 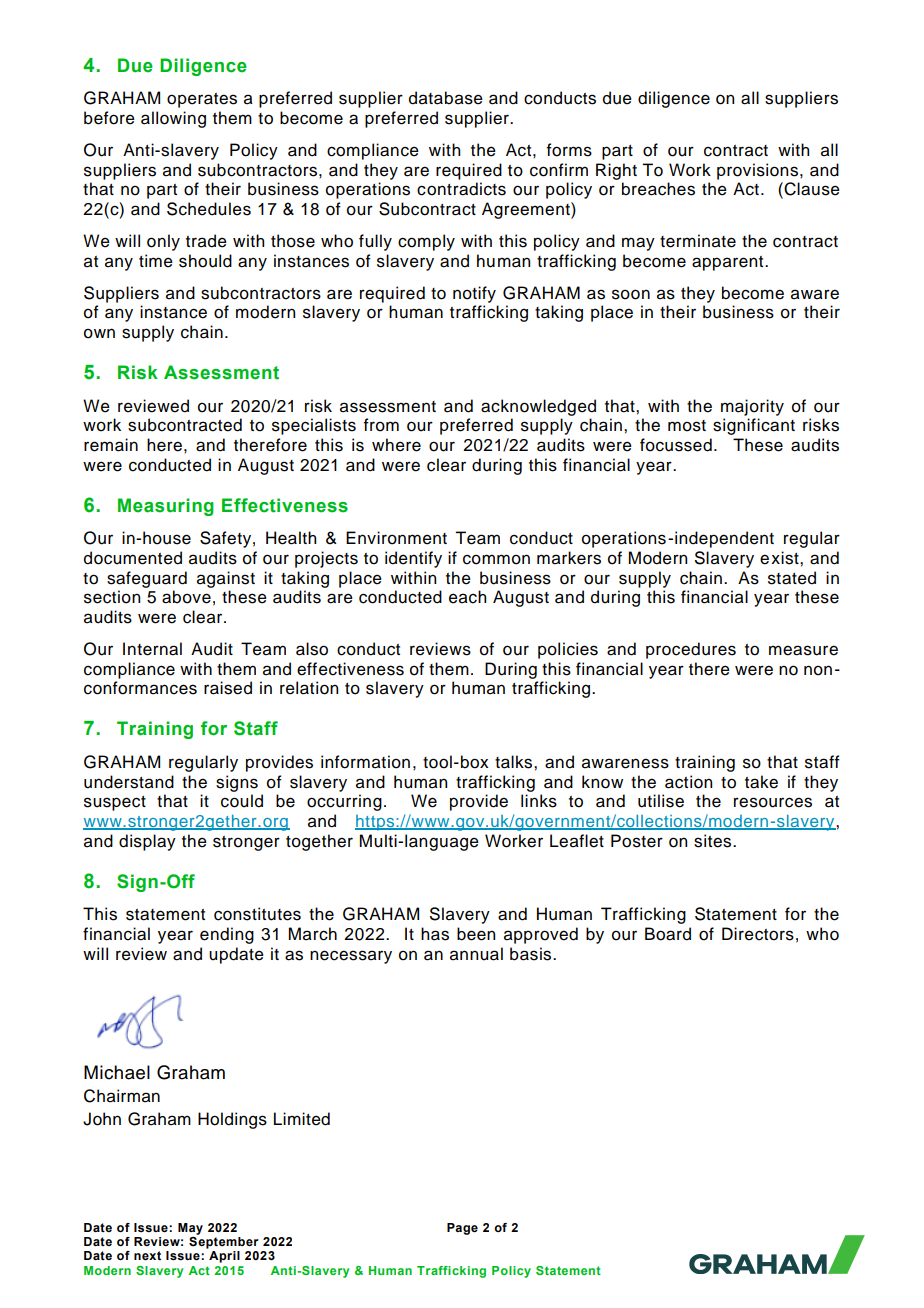 I want to click on Page, so click(x=462, y=1229).
